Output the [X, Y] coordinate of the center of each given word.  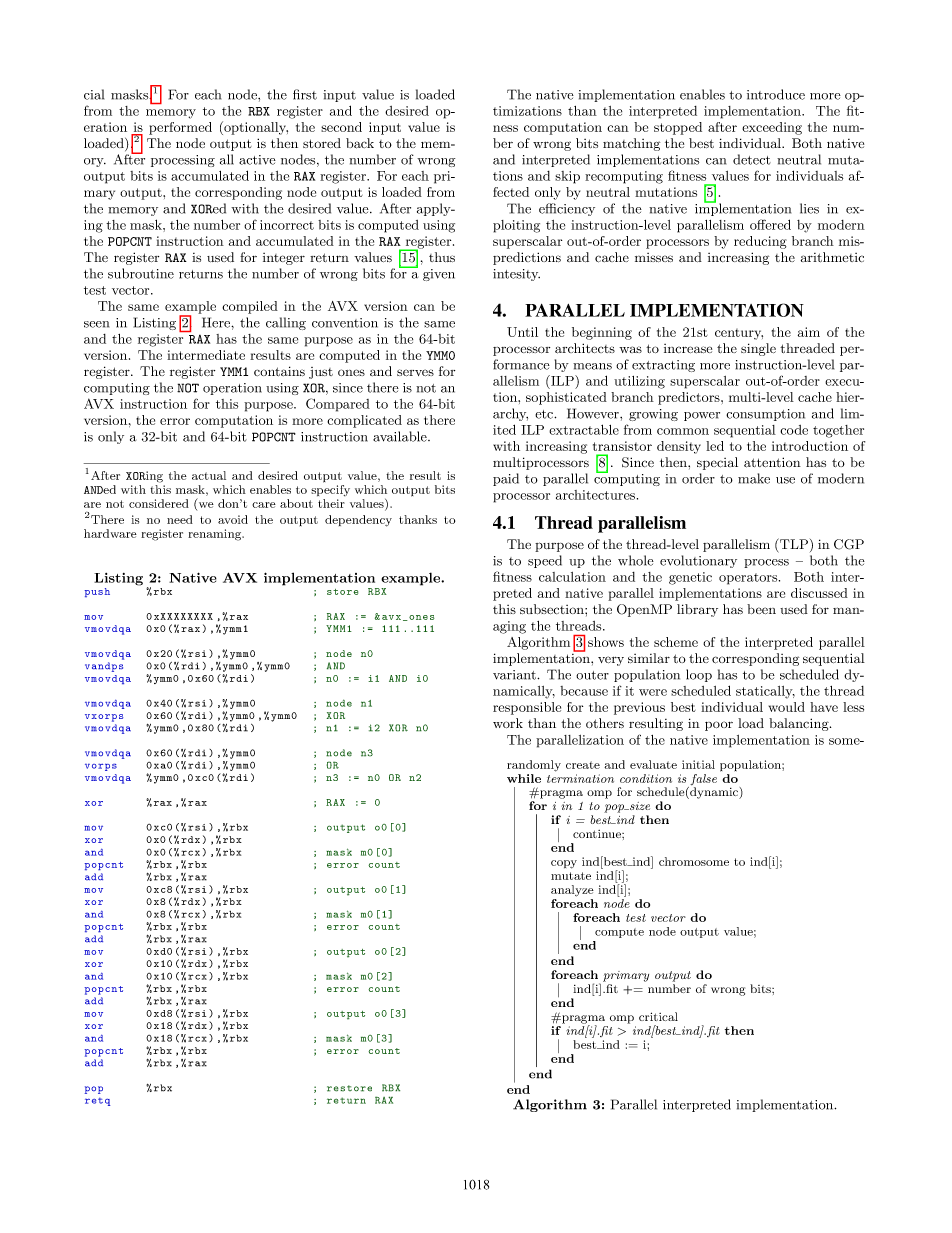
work [508, 723]
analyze [572, 891]
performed [180, 128]
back [360, 143]
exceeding [772, 128]
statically [765, 692]
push [97, 592]
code [794, 430]
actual [209, 475]
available [401, 436]
